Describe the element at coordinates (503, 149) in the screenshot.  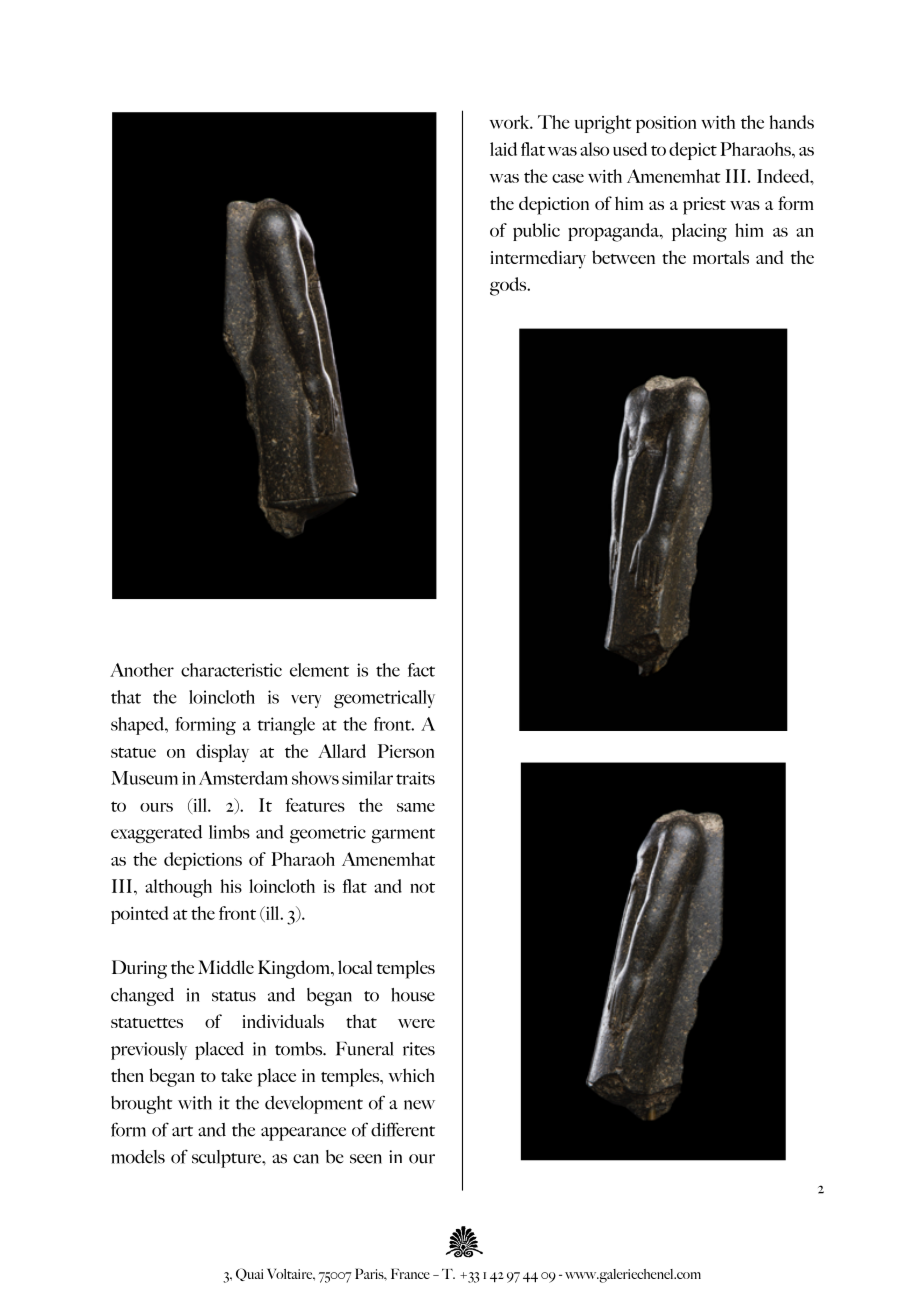
I see `laid` at that location.
